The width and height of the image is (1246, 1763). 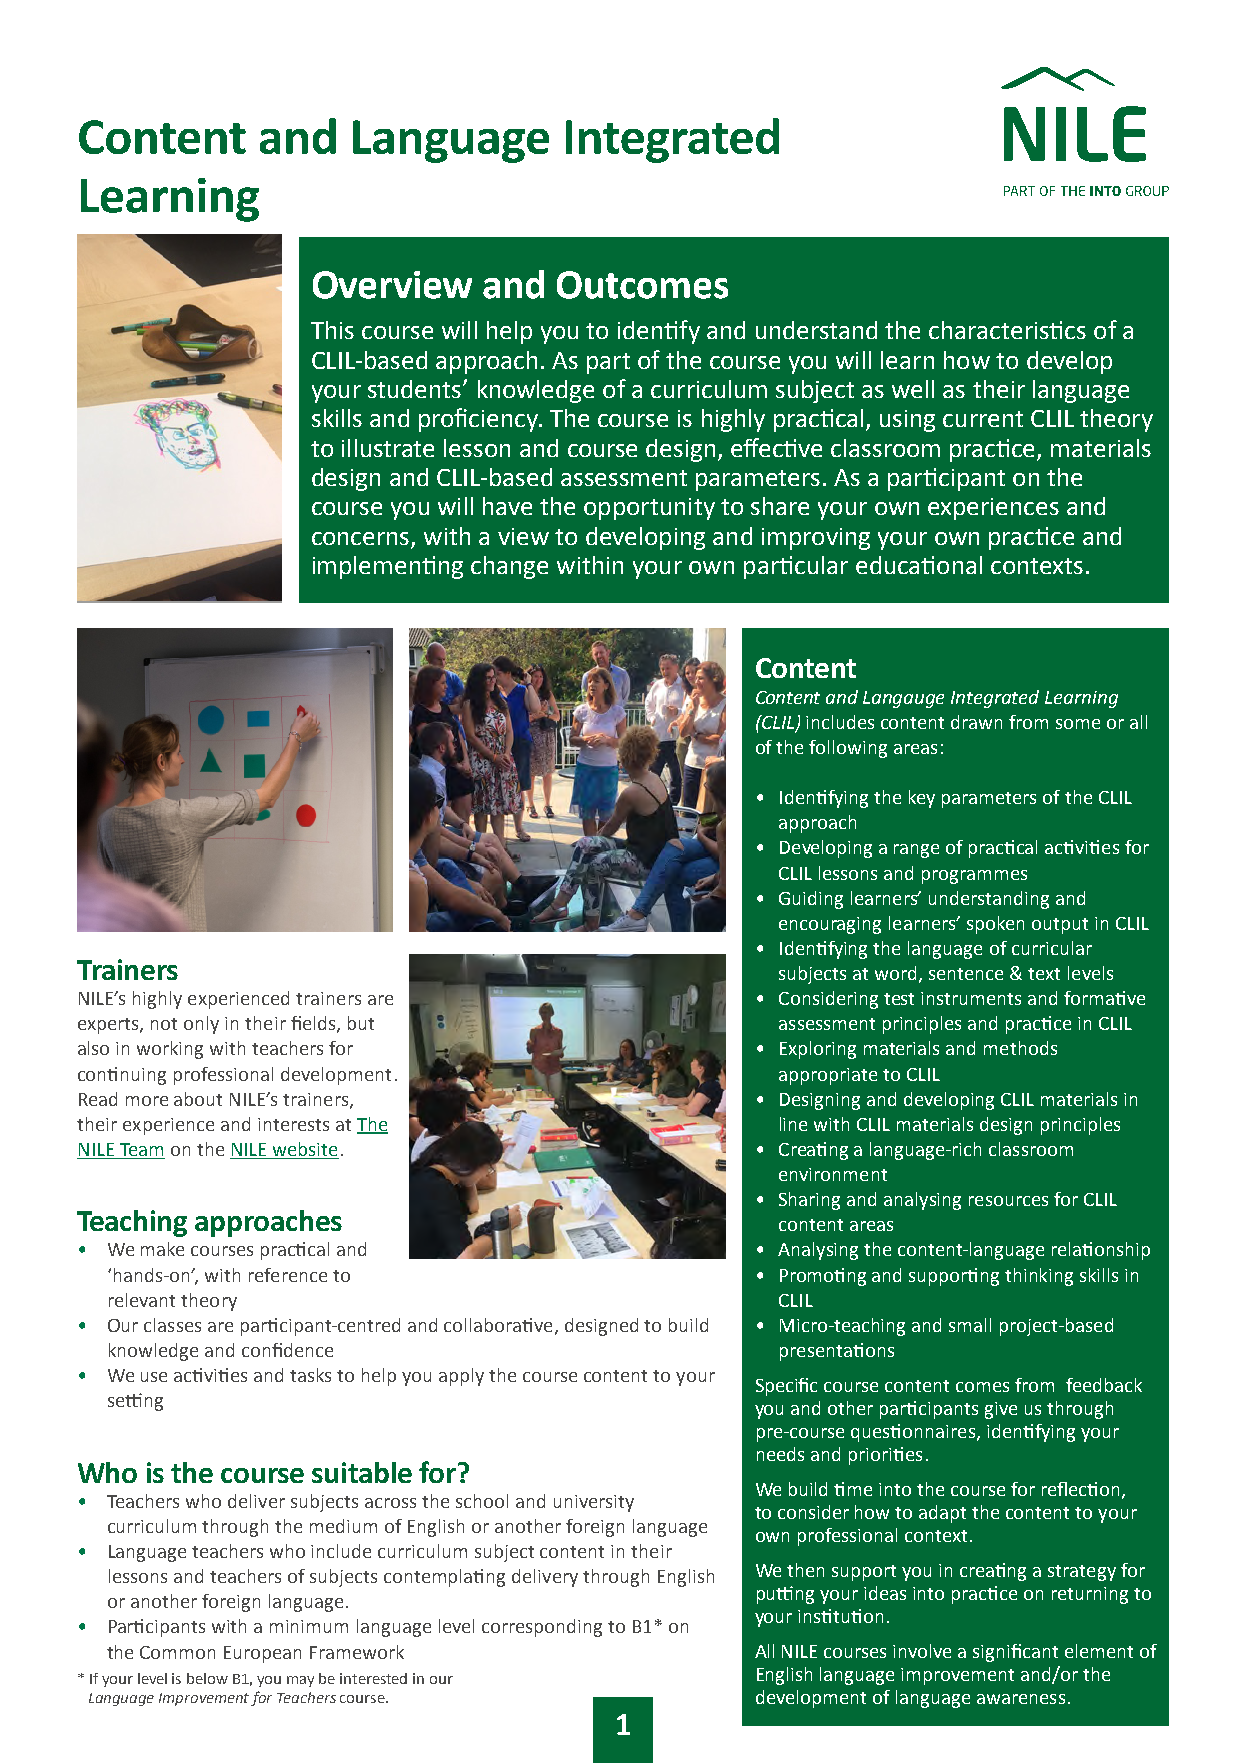 I want to click on below, so click(x=207, y=1678).
